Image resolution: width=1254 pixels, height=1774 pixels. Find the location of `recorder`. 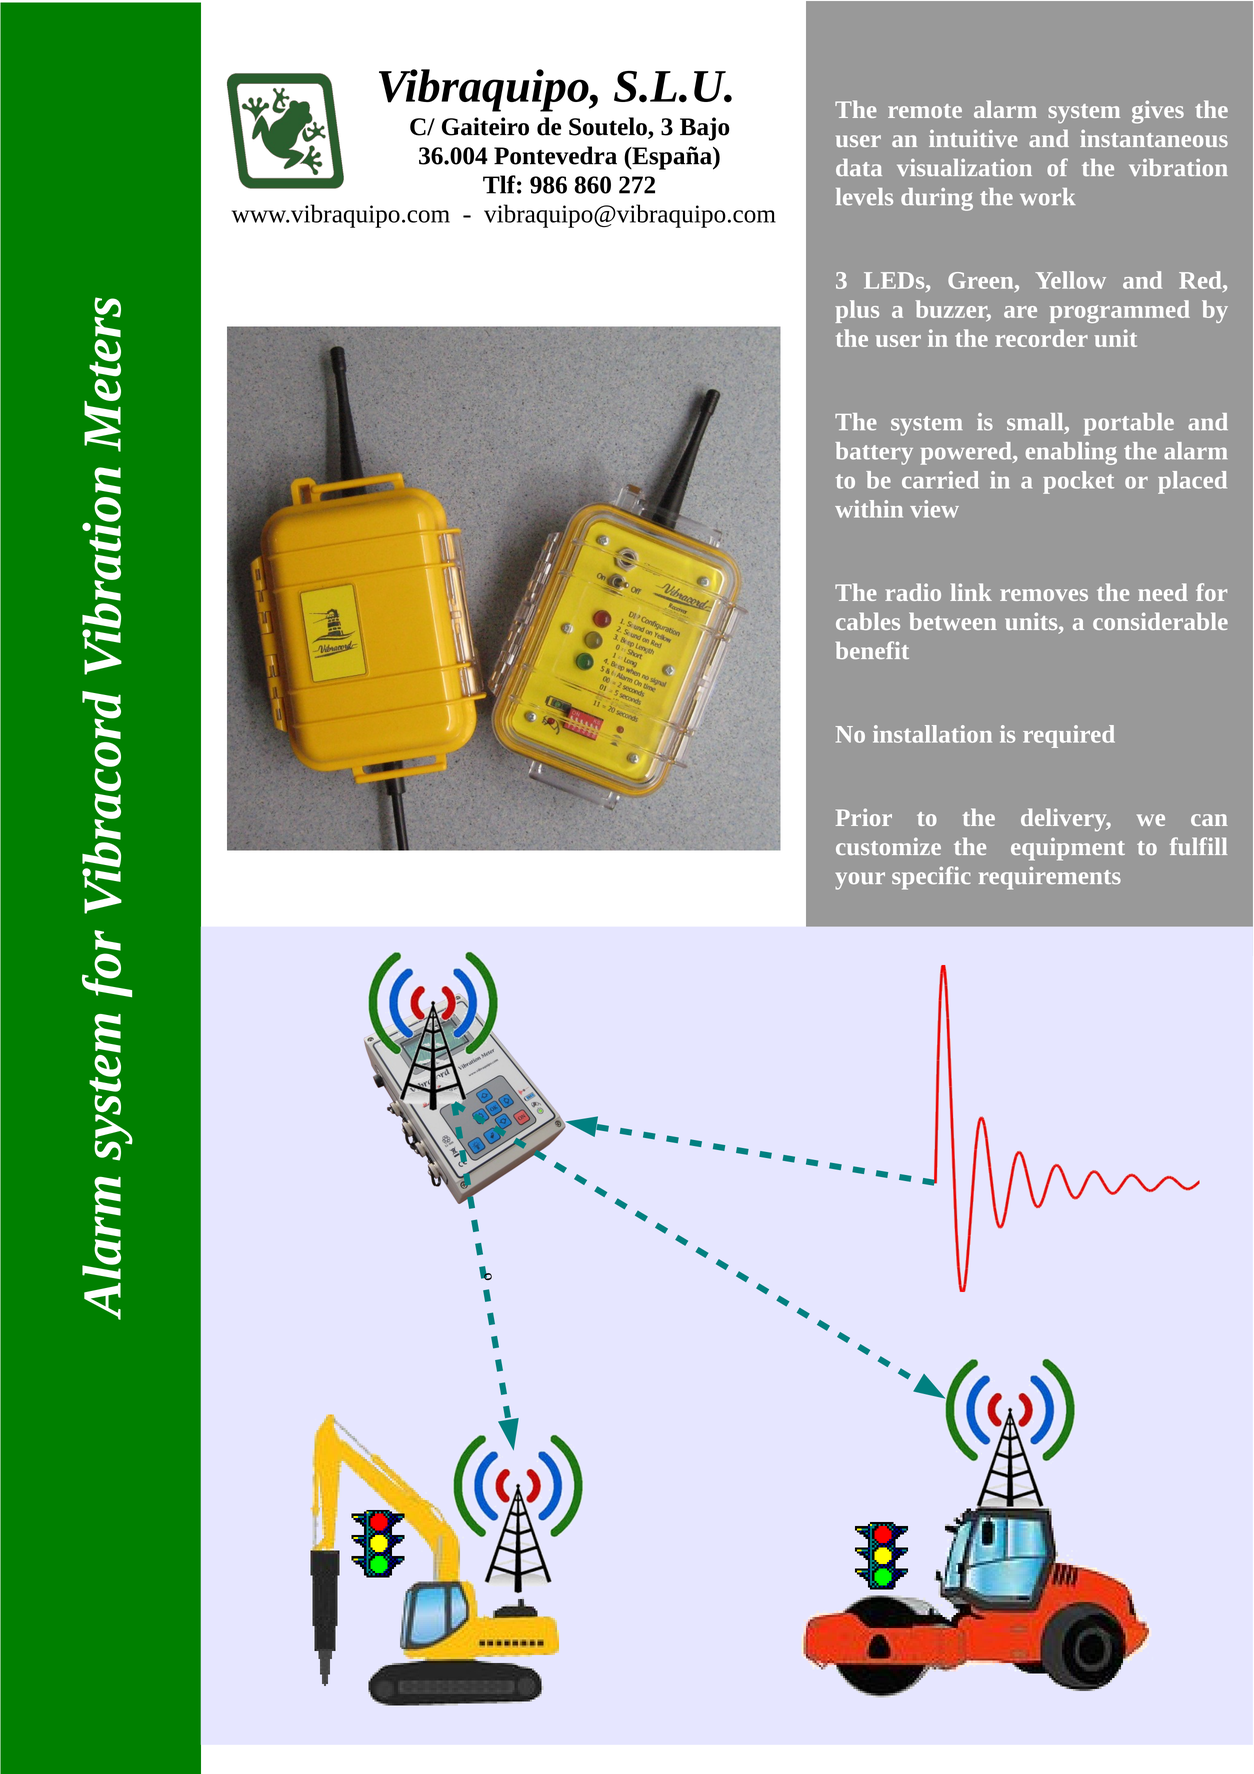

recorder is located at coordinates (1041, 338).
